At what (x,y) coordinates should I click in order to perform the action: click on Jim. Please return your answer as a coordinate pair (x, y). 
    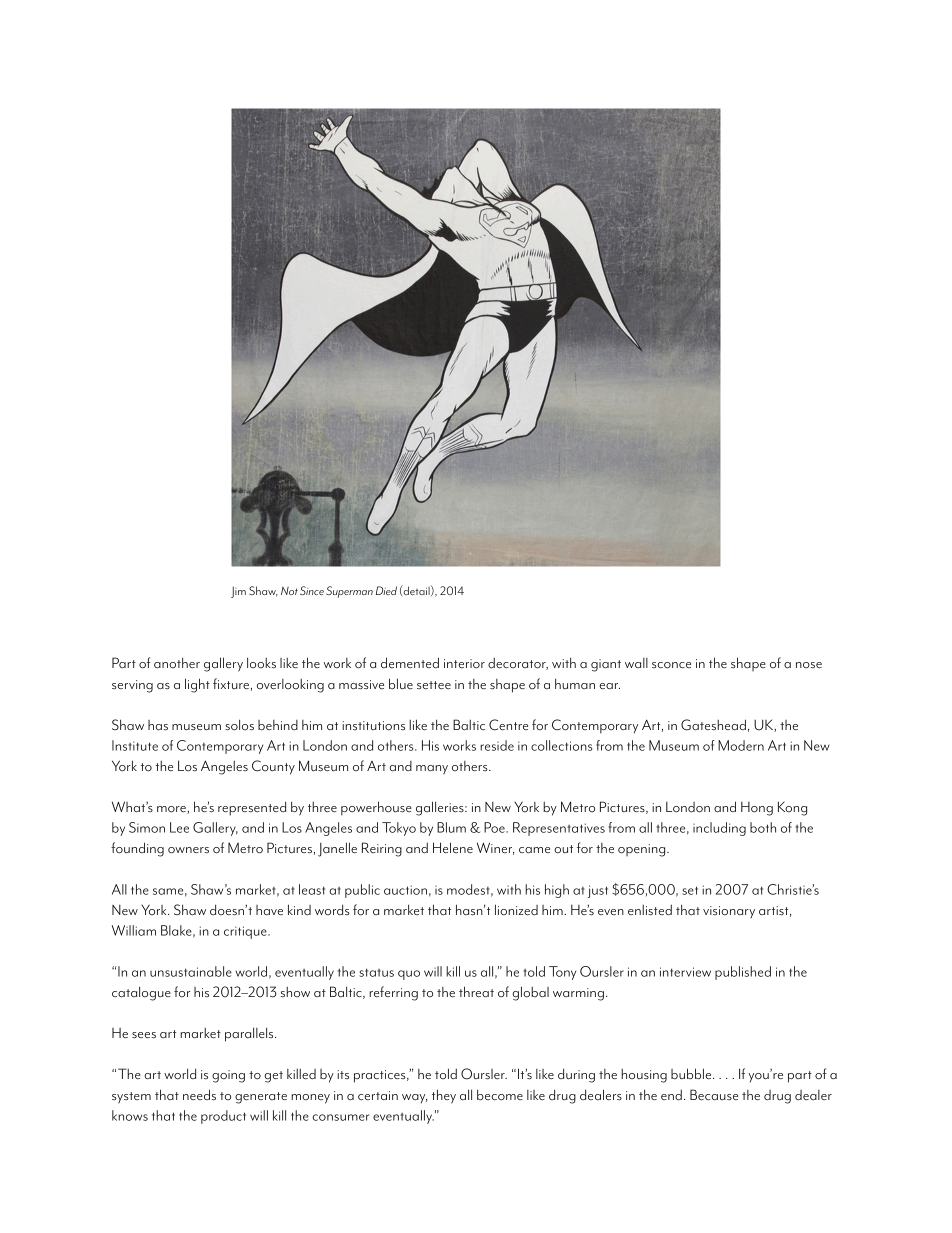
    Looking at the image, I should click on (238, 592).
